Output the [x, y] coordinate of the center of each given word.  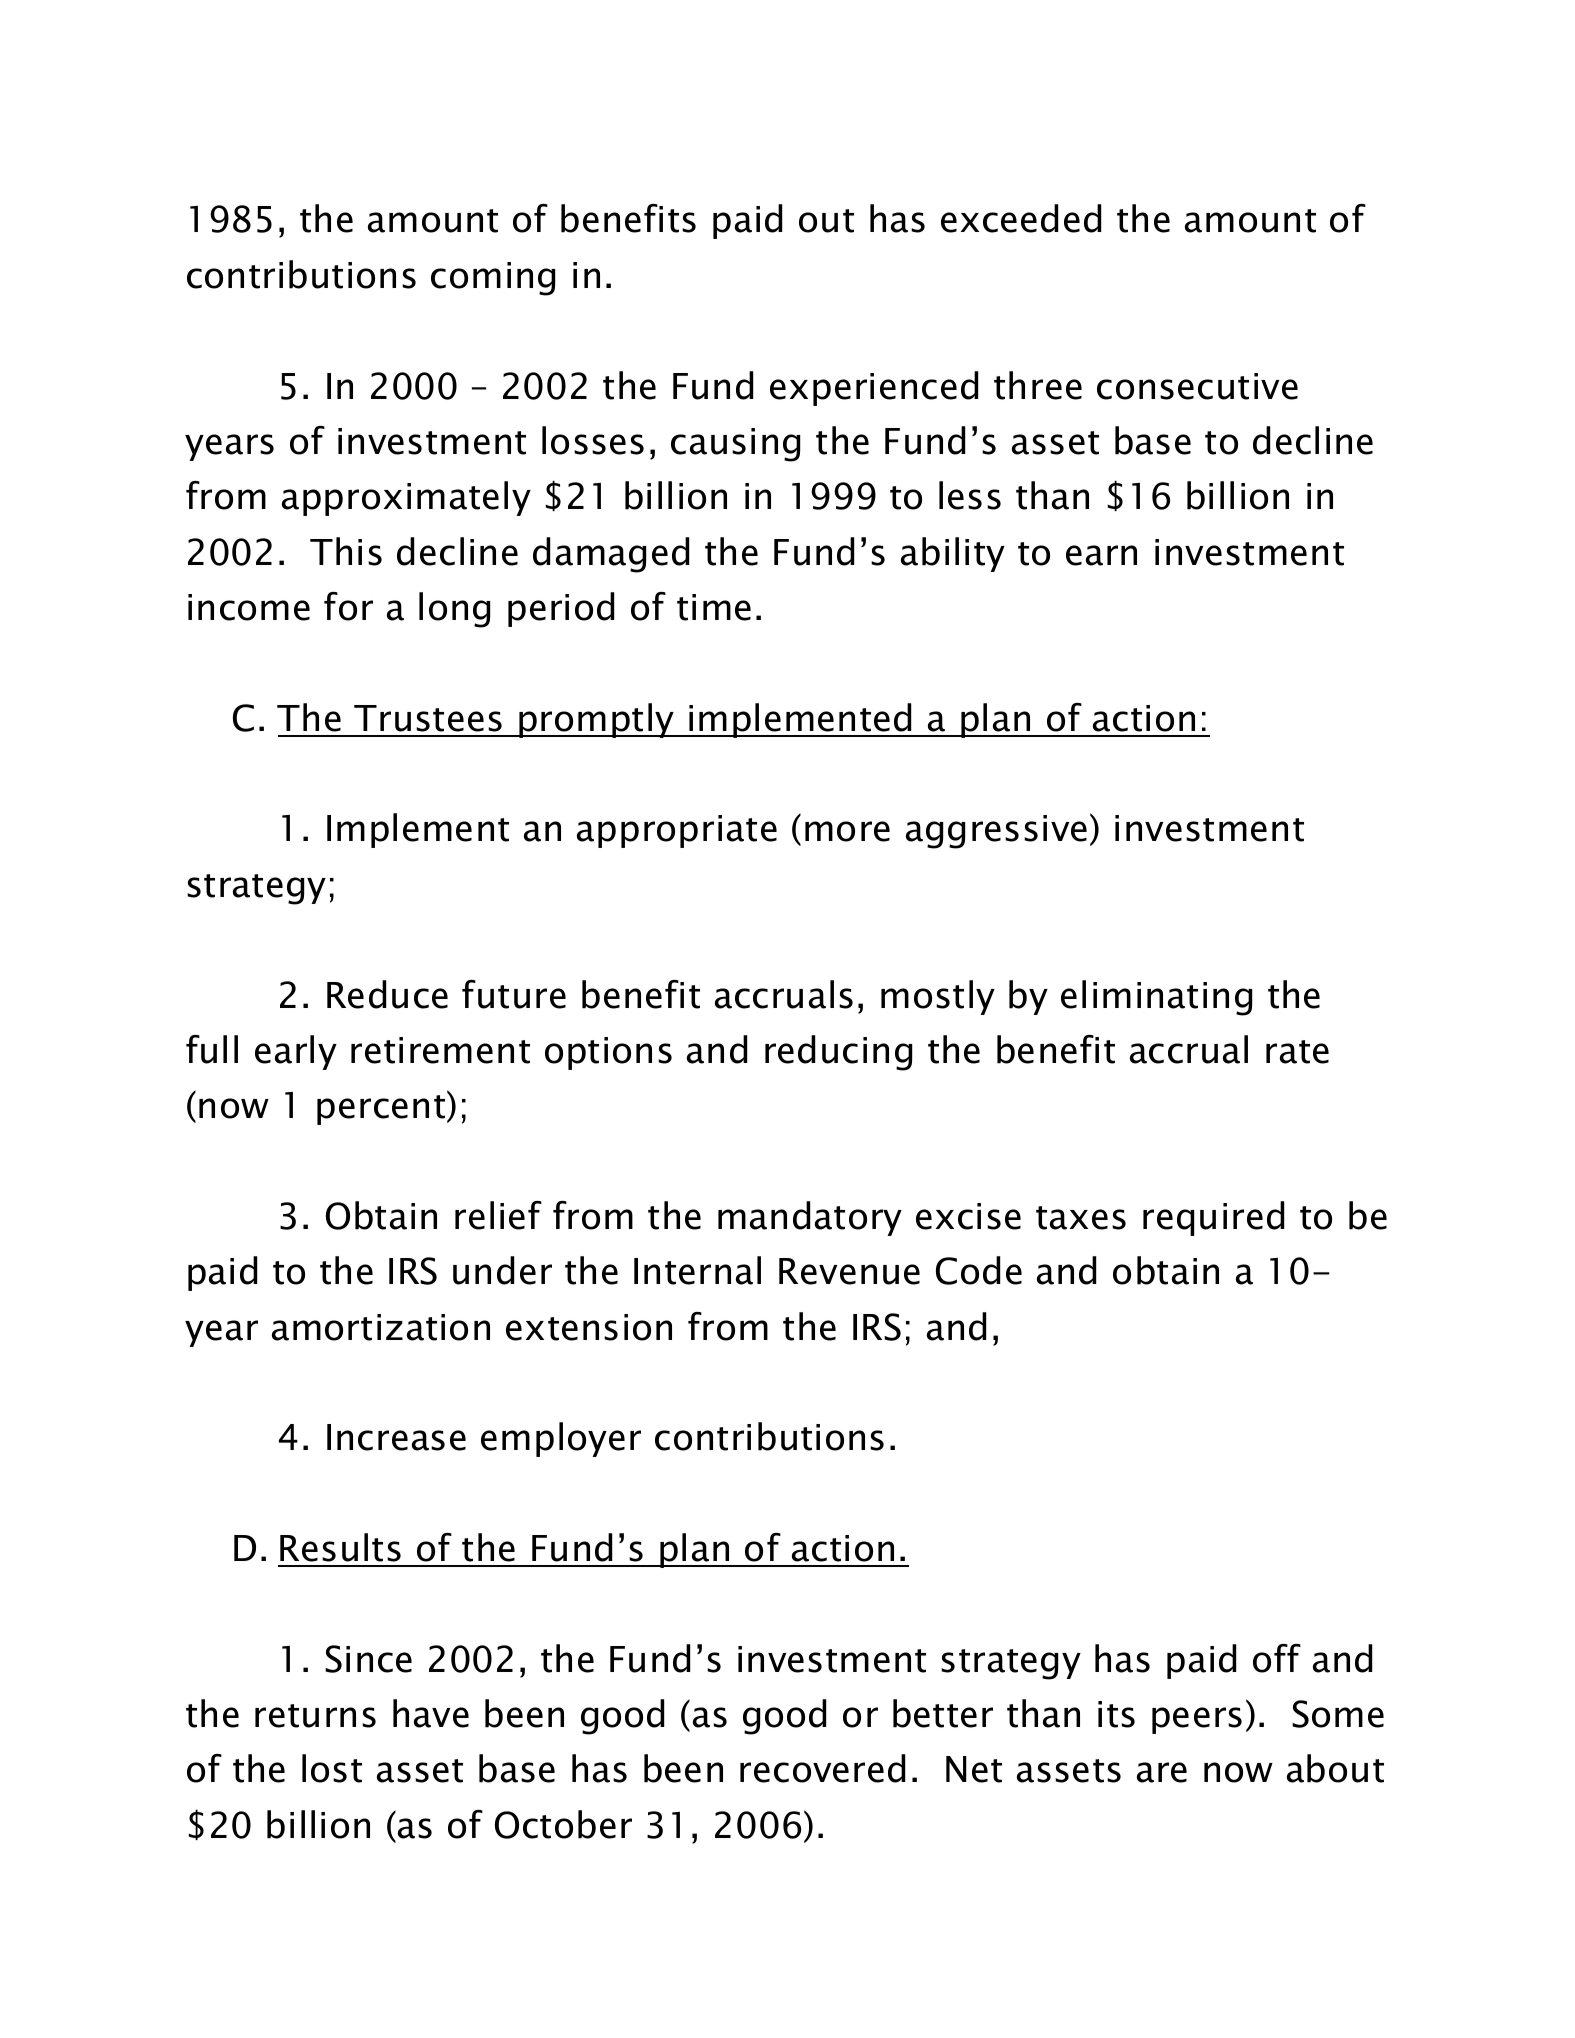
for [348, 606]
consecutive [1197, 386]
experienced [874, 388]
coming [493, 279]
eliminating [1156, 998]
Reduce [387, 994]
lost [332, 1768]
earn [1101, 555]
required [1213, 1218]
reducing [838, 1053]
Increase [396, 1437]
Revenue [849, 1271]
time [714, 607]
